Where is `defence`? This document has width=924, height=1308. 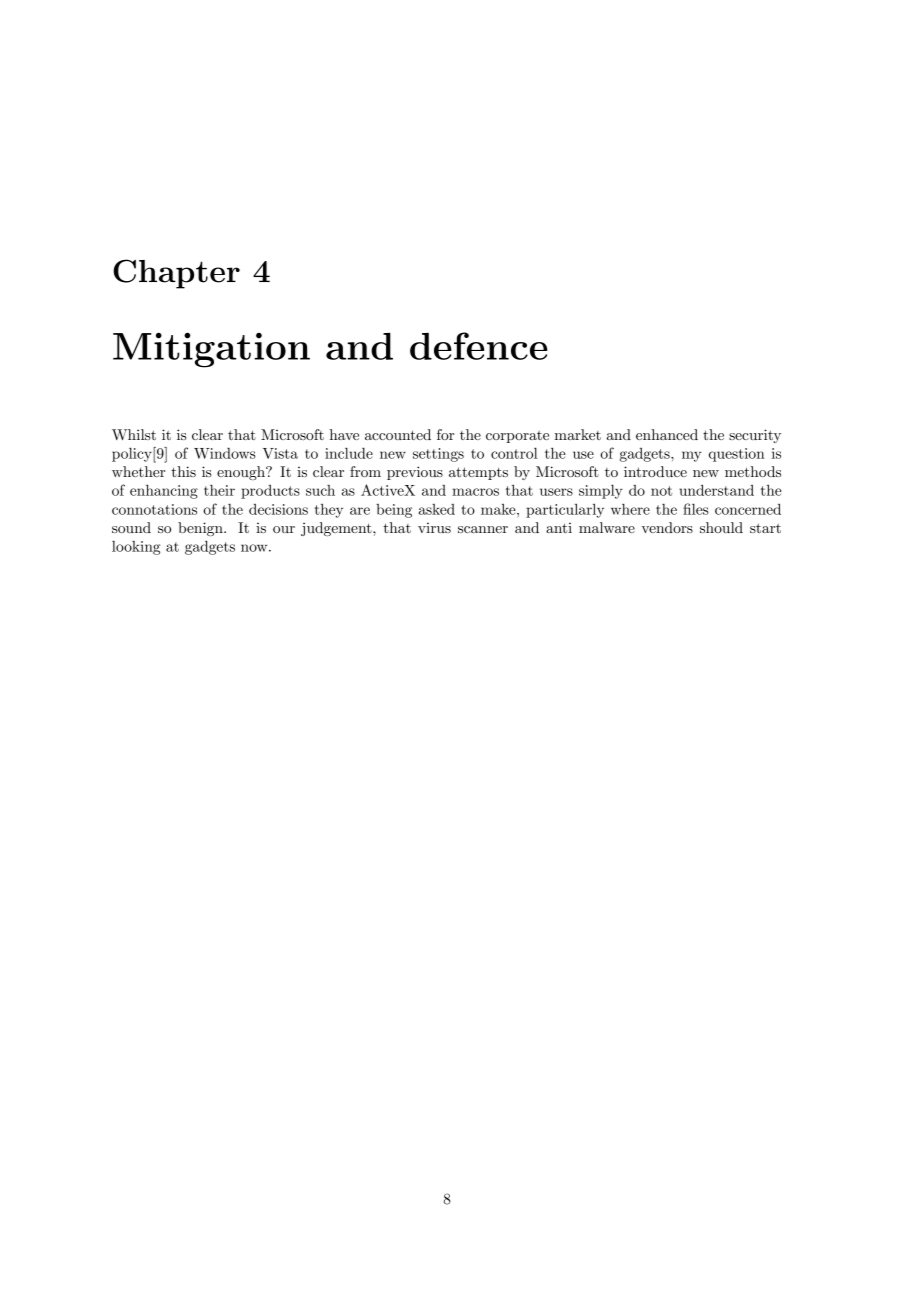
defence is located at coordinates (479, 346).
